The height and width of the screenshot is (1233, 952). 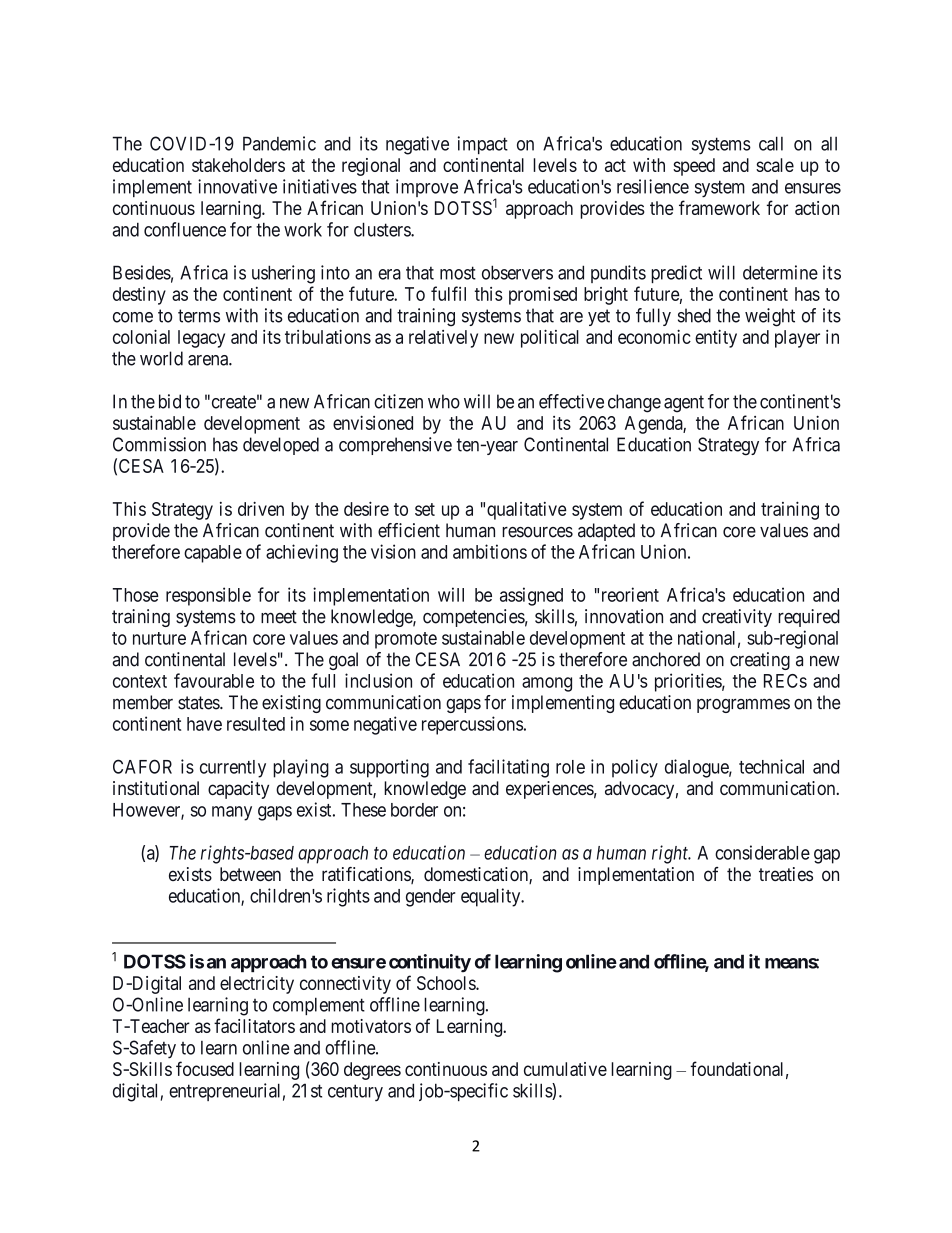 What do you see at coordinates (531, 596) in the screenshot?
I see `assigned` at bounding box center [531, 596].
